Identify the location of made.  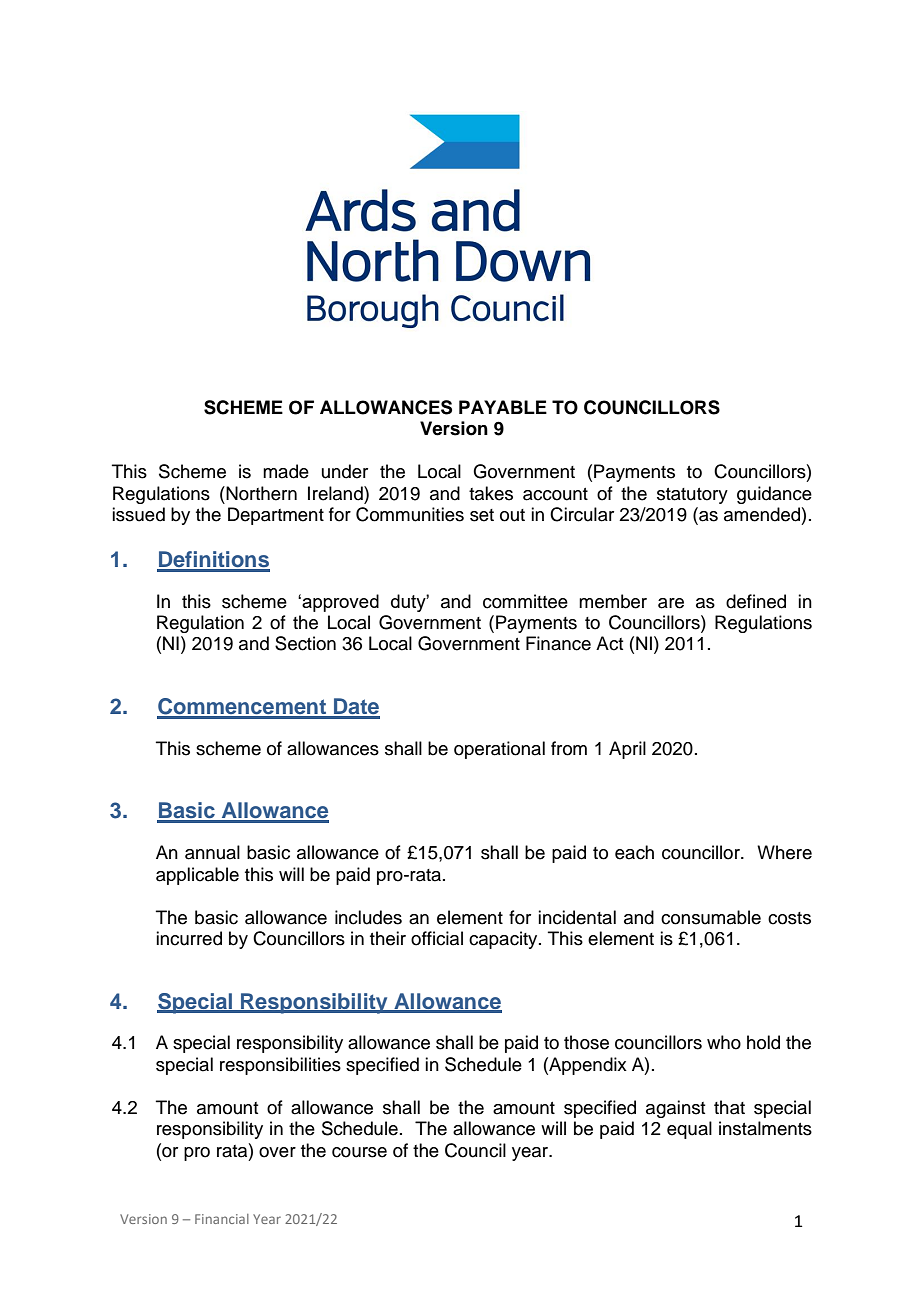
(286, 471).
